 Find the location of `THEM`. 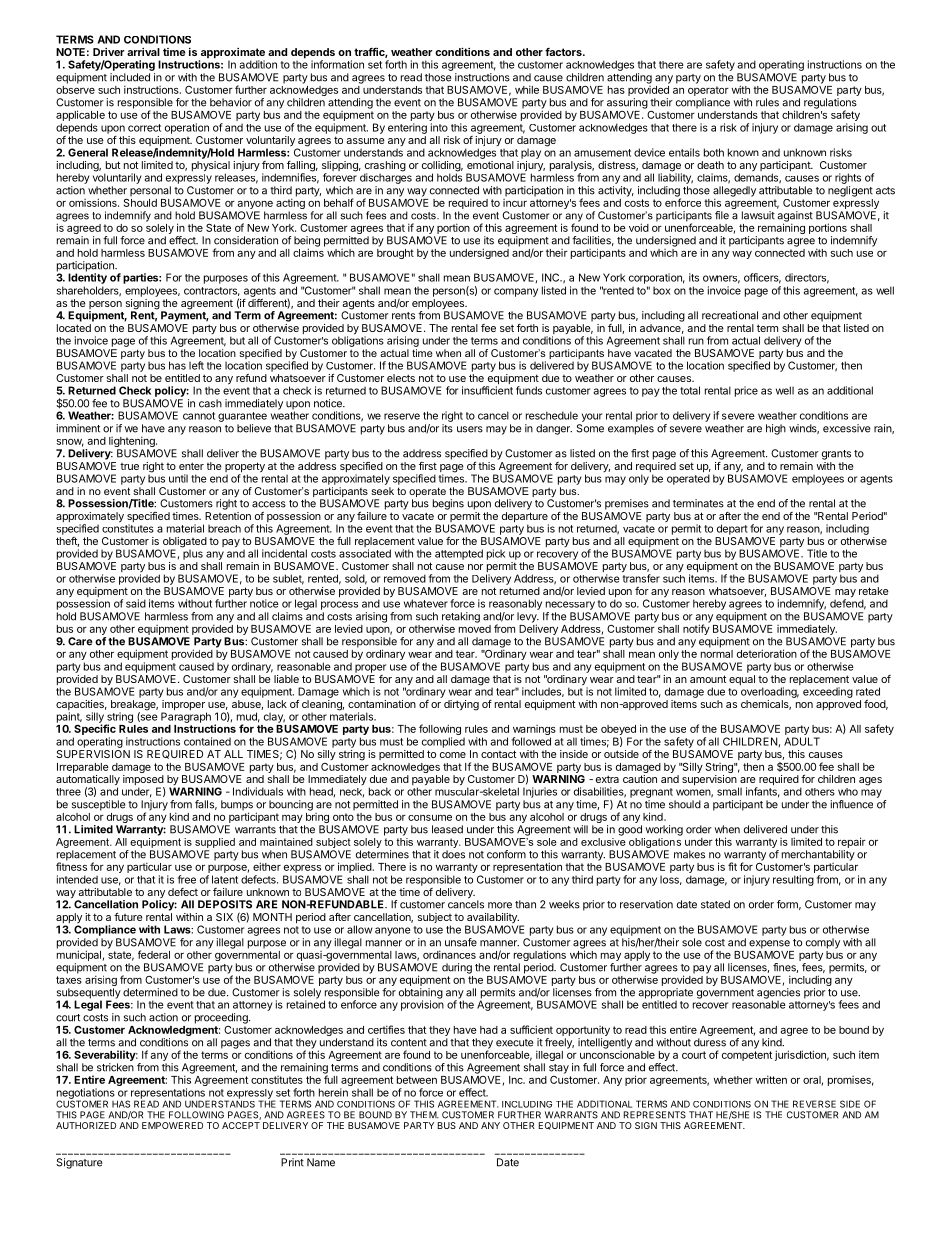

THEM is located at coordinates (424, 1114).
